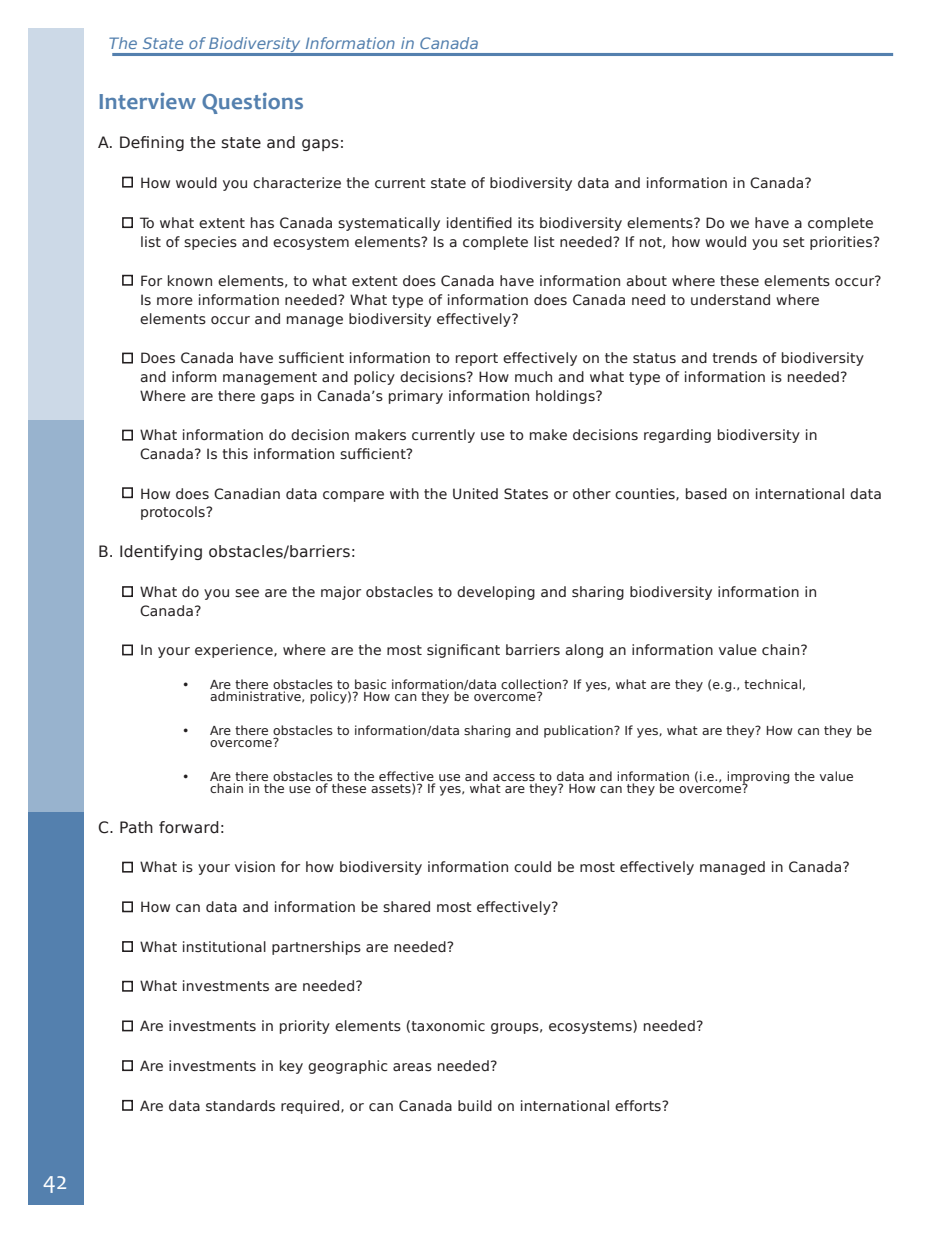 This document has height=1233, width=952. I want to click on trends, so click(734, 358).
